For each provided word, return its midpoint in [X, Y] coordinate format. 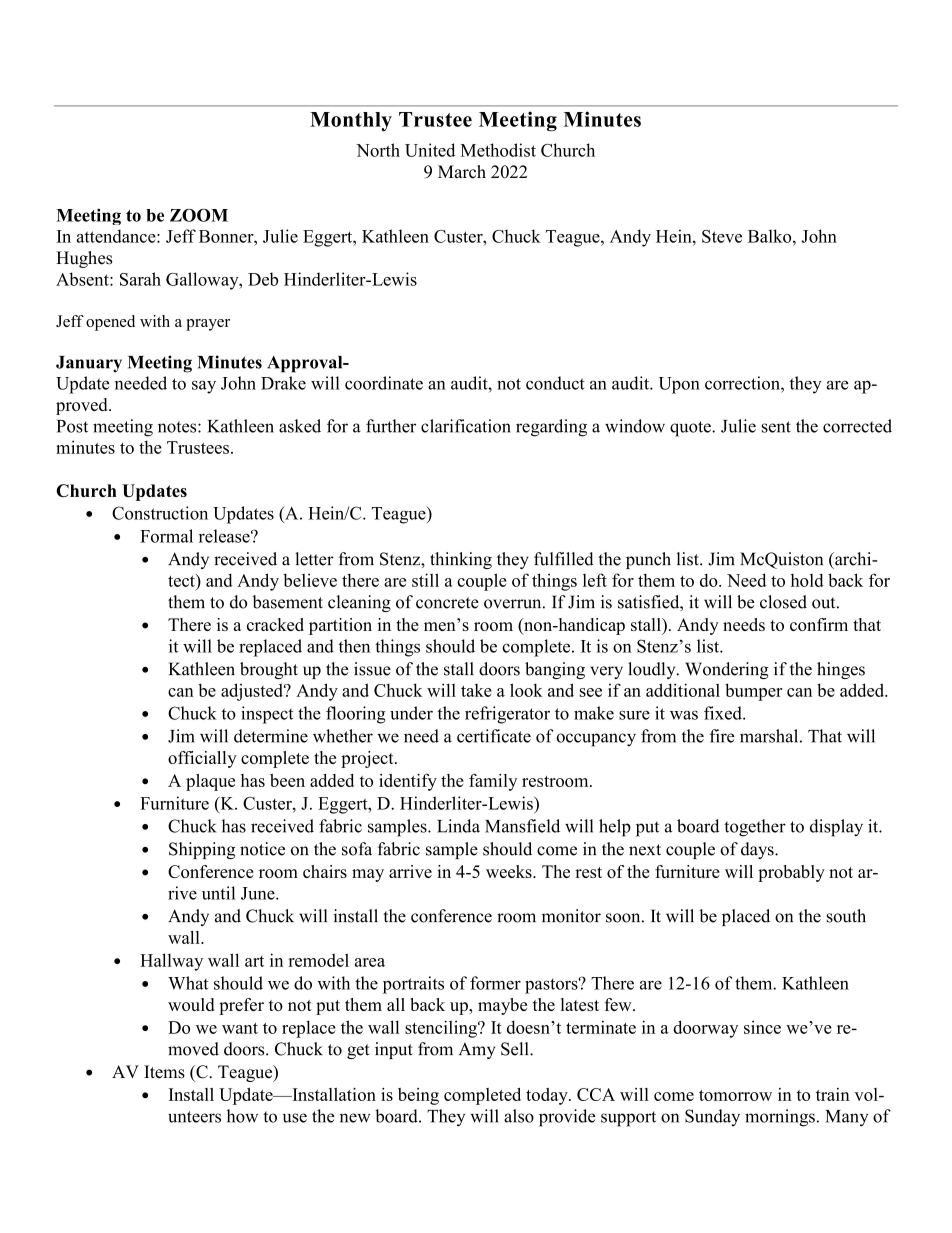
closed [783, 602]
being [418, 1096]
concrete [447, 603]
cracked [275, 624]
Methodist [498, 150]
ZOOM [199, 215]
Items [164, 1072]
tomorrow [735, 1095]
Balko [771, 236]
